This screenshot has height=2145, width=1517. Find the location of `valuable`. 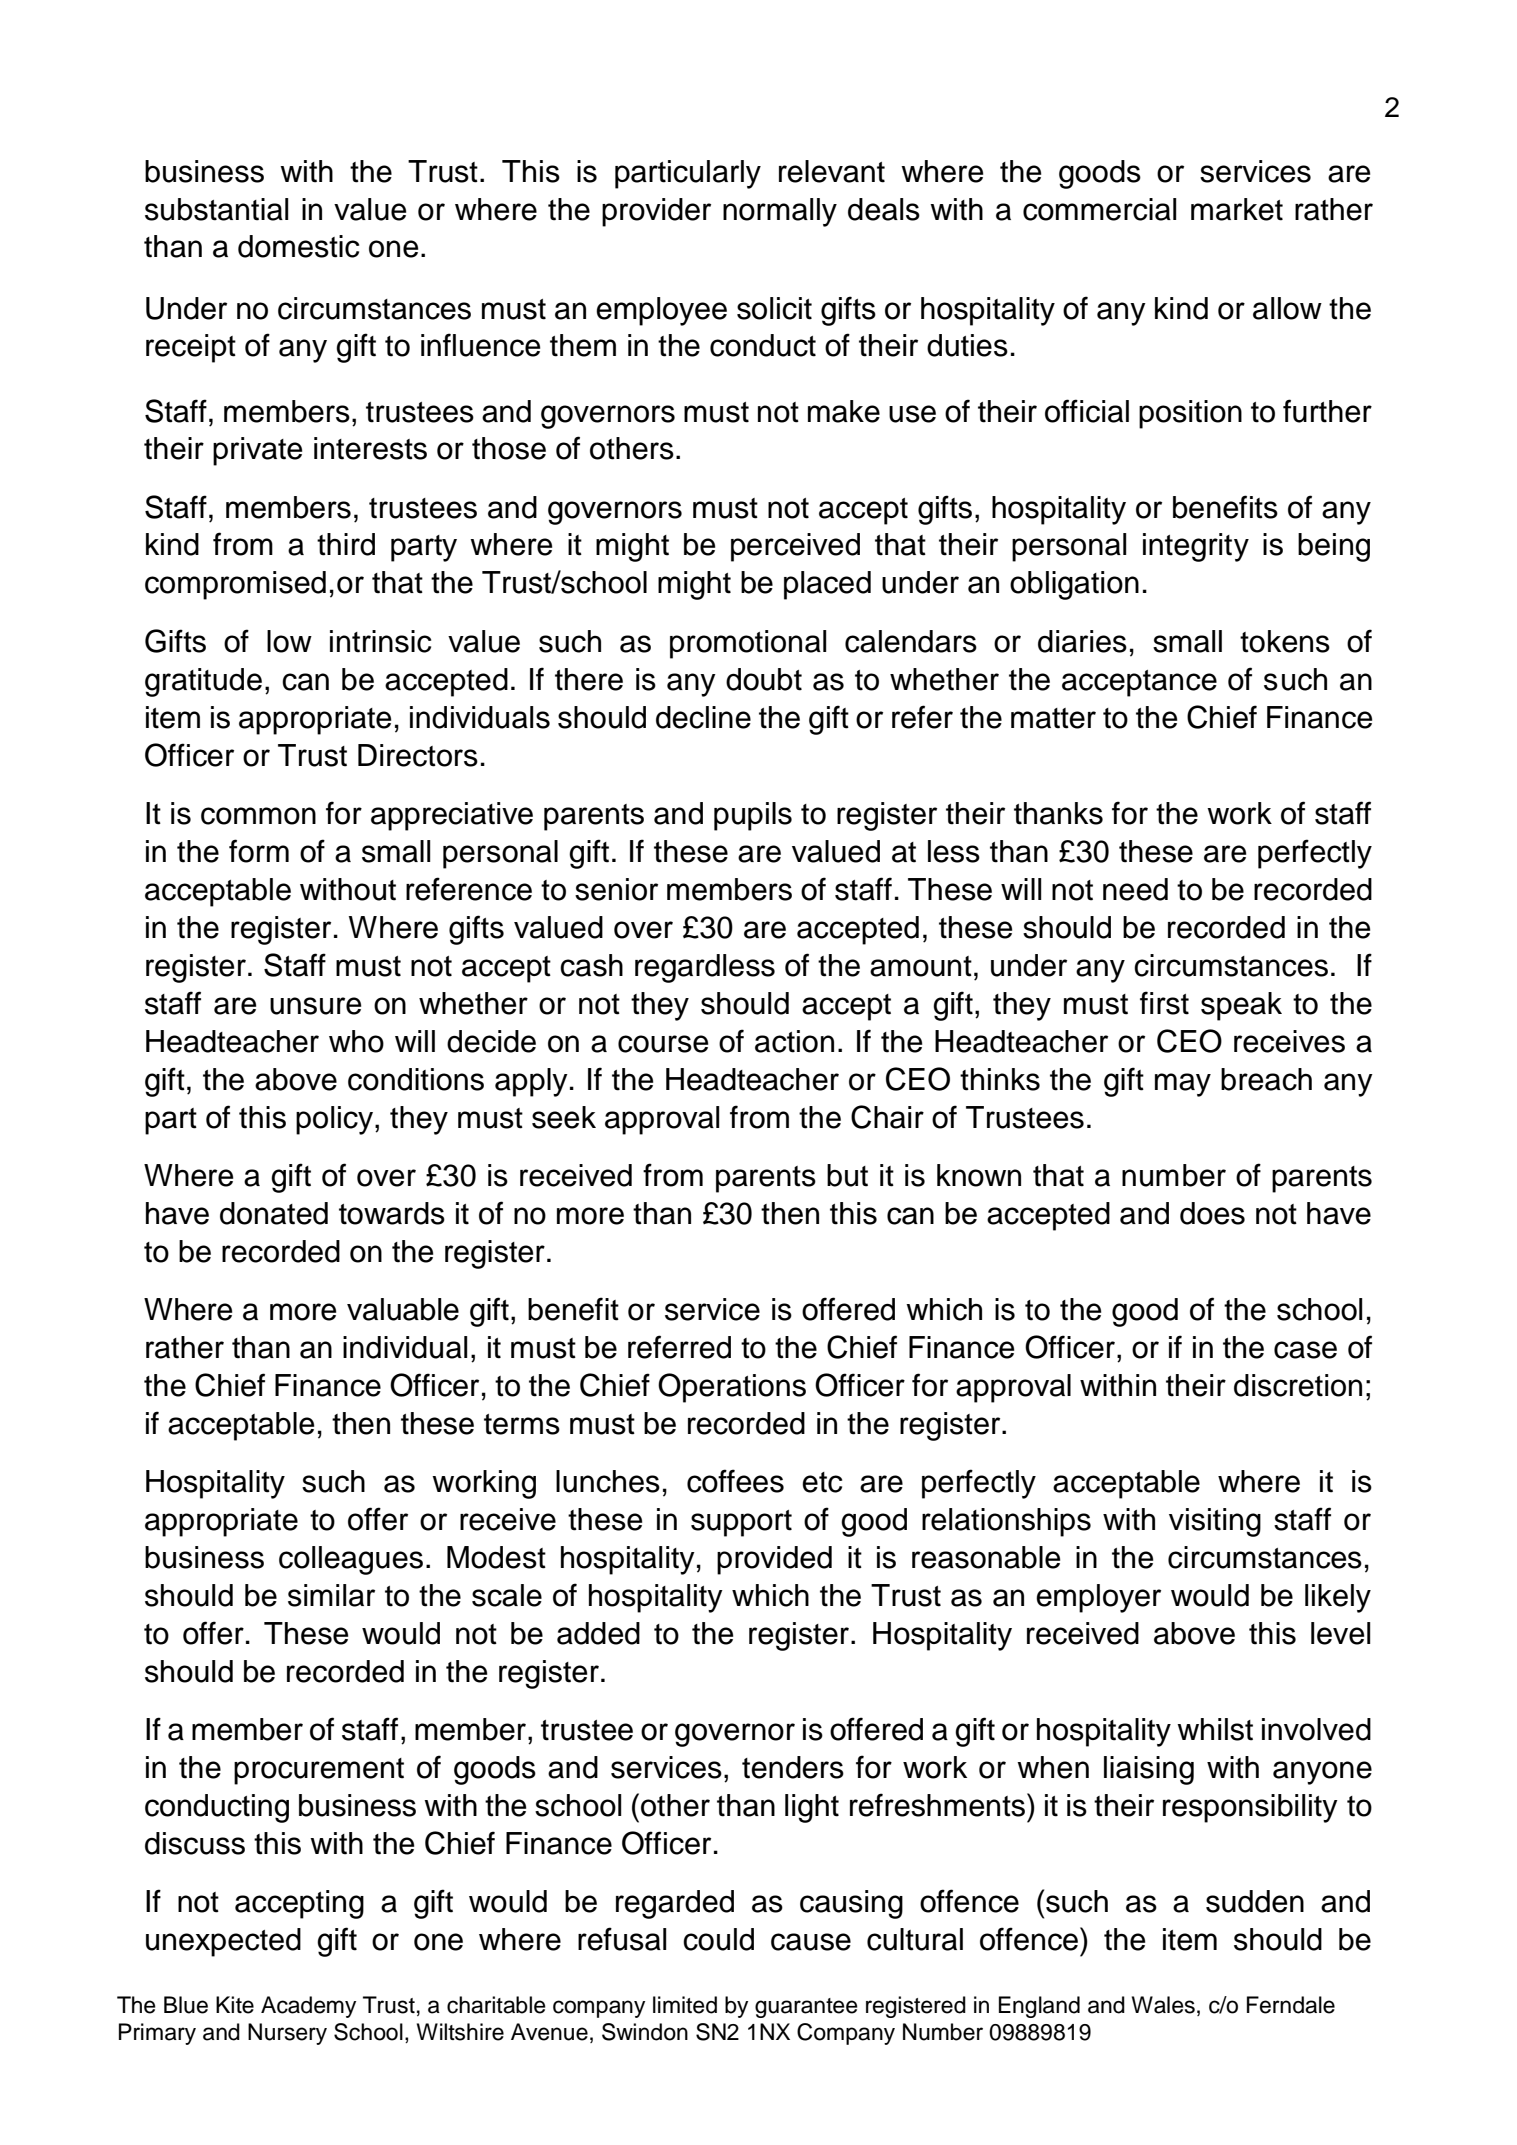

valuable is located at coordinates (403, 1309).
